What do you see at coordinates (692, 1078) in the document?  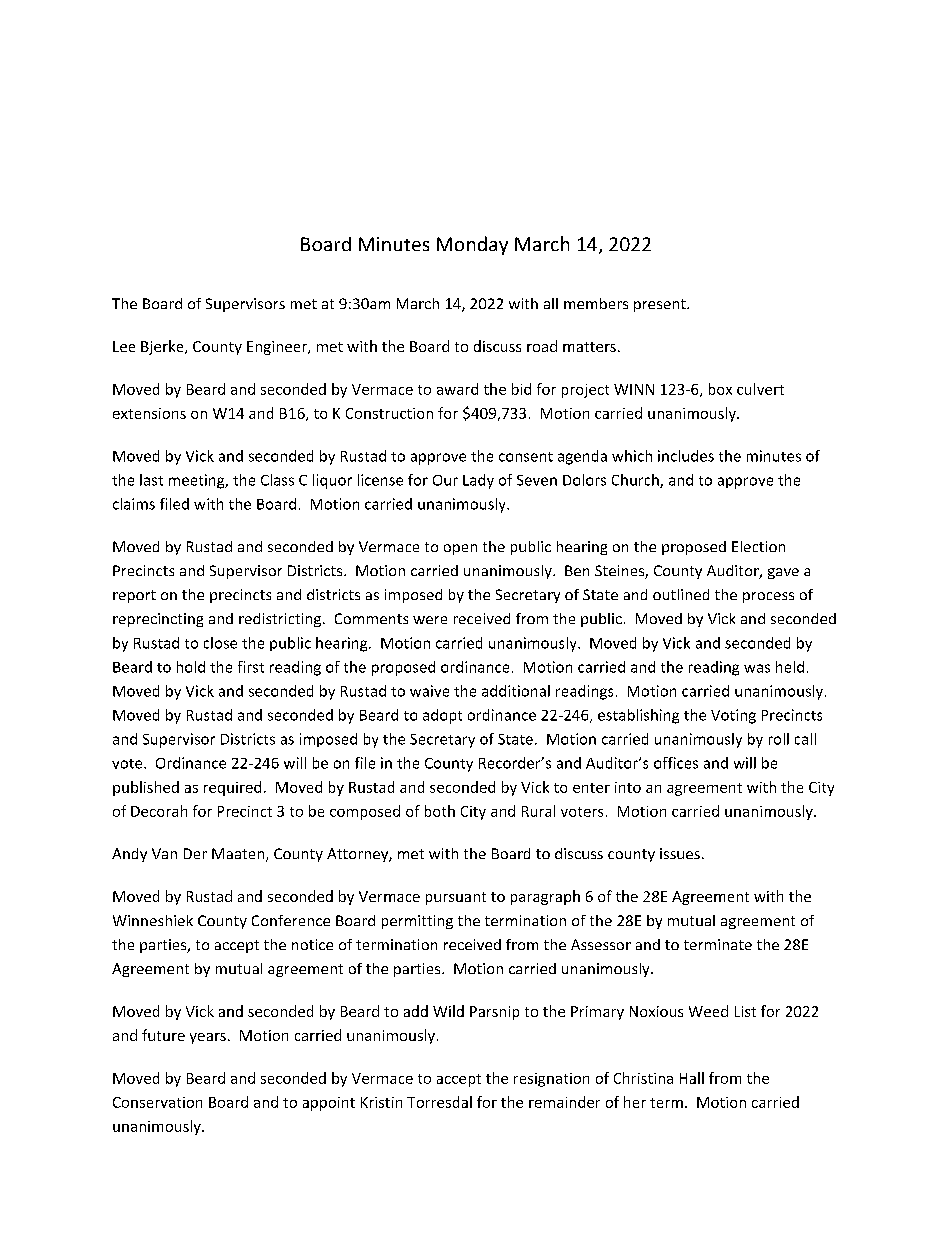 I see `Hall` at bounding box center [692, 1078].
